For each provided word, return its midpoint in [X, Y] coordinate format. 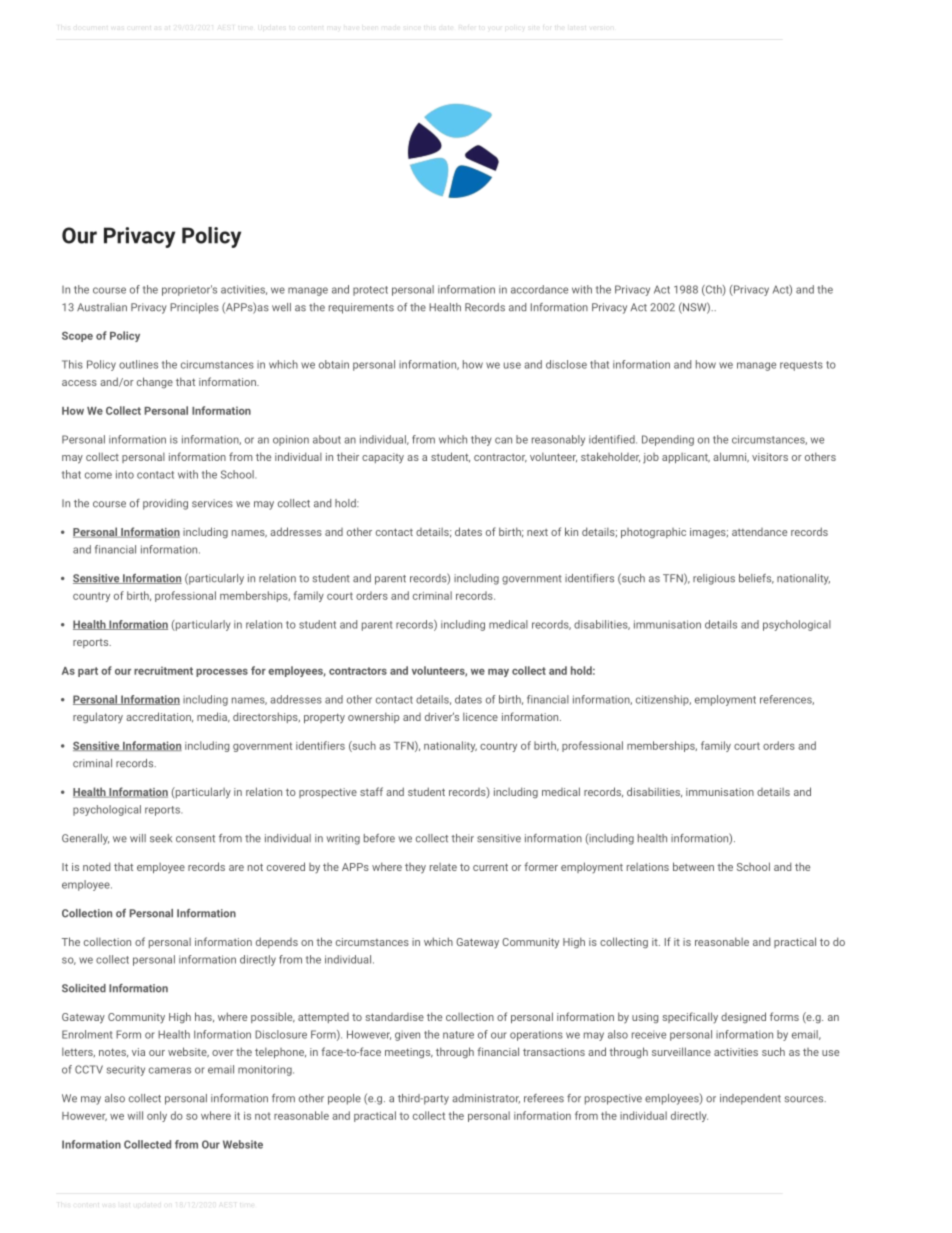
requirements [361, 308]
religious [714, 579]
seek [161, 838]
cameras [170, 1070]
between [693, 866]
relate [443, 867]
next [537, 532]
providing [165, 504]
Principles [194, 308]
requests [801, 366]
